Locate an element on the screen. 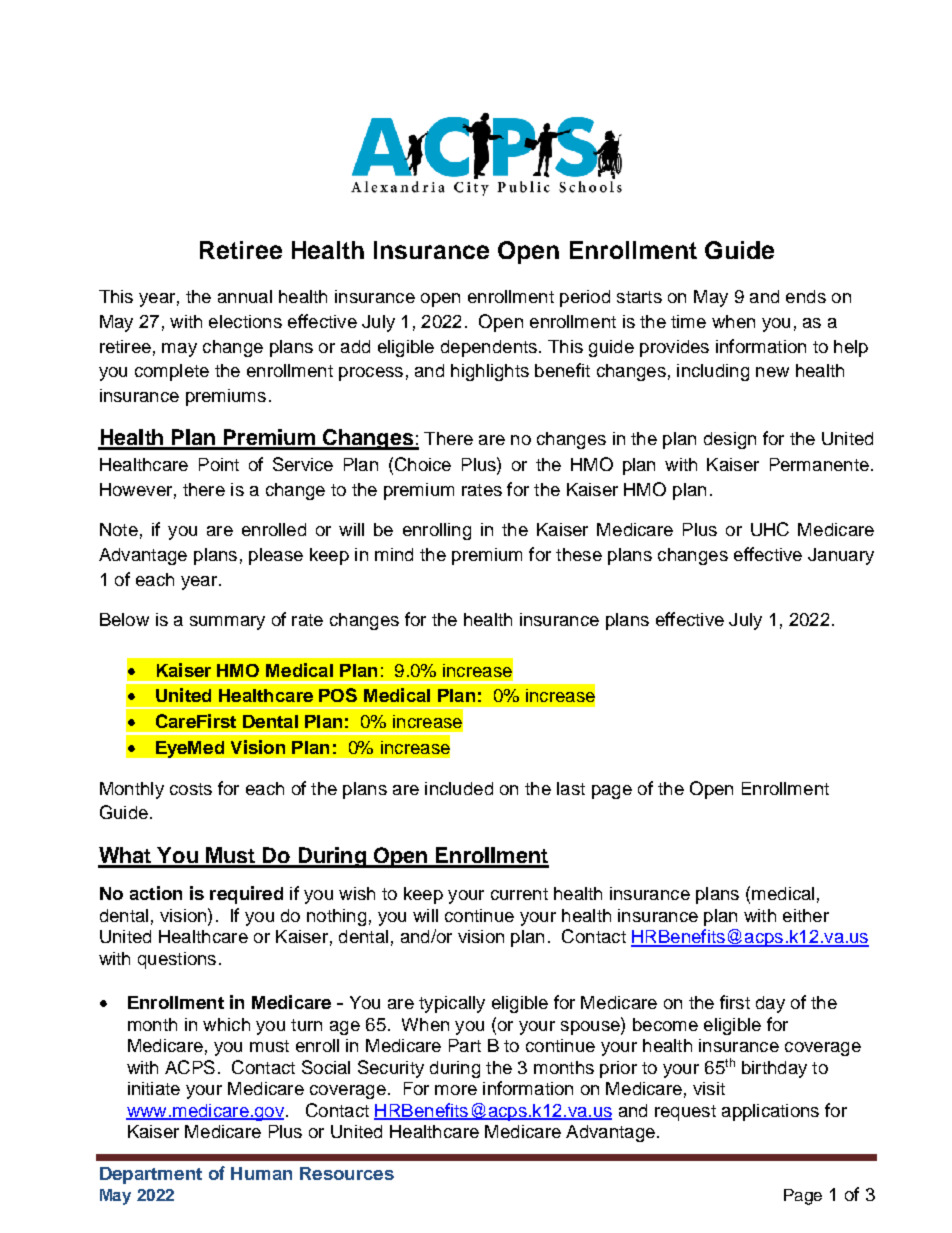  current is located at coordinates (519, 894).
